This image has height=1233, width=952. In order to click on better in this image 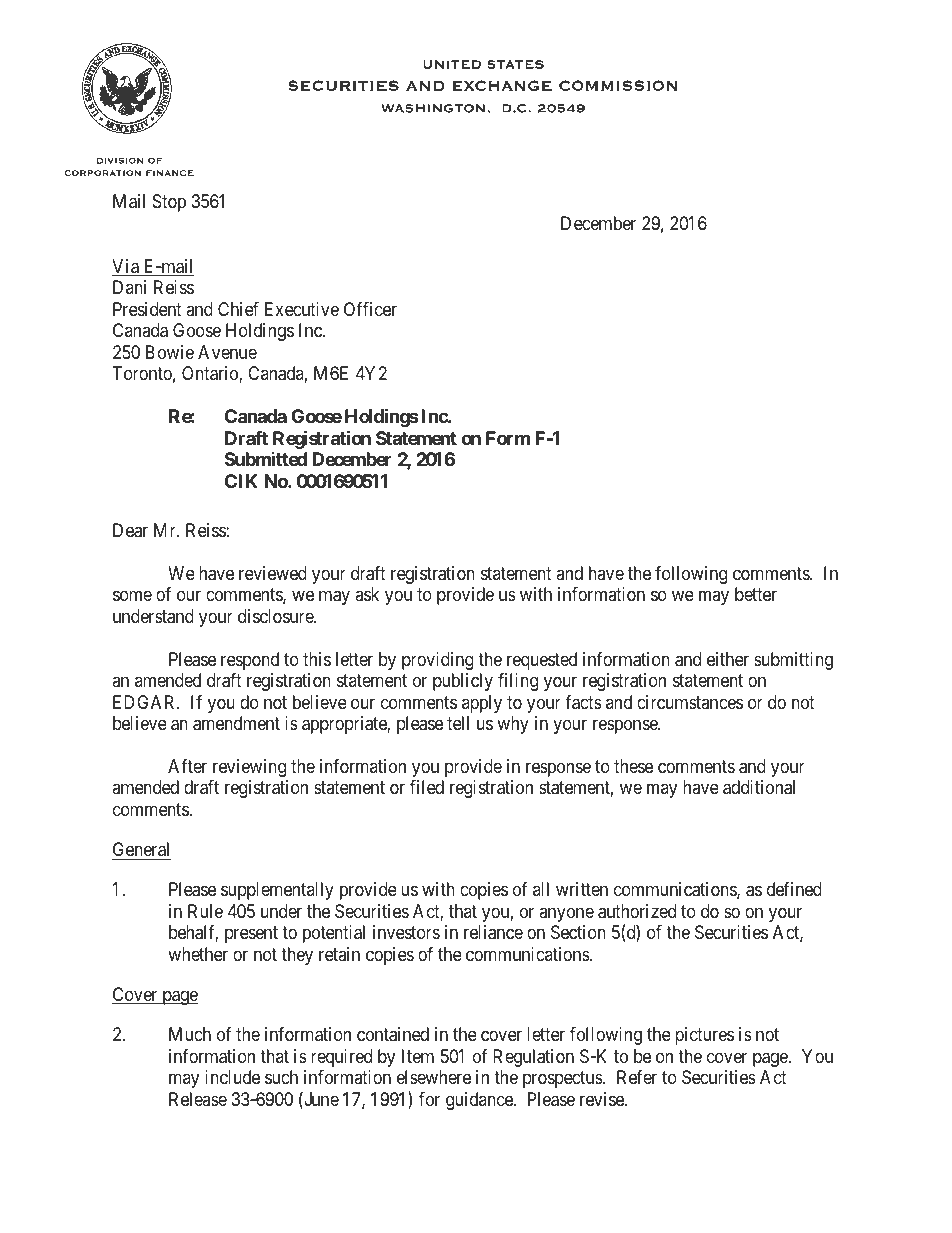, I will do `click(756, 594)`.
